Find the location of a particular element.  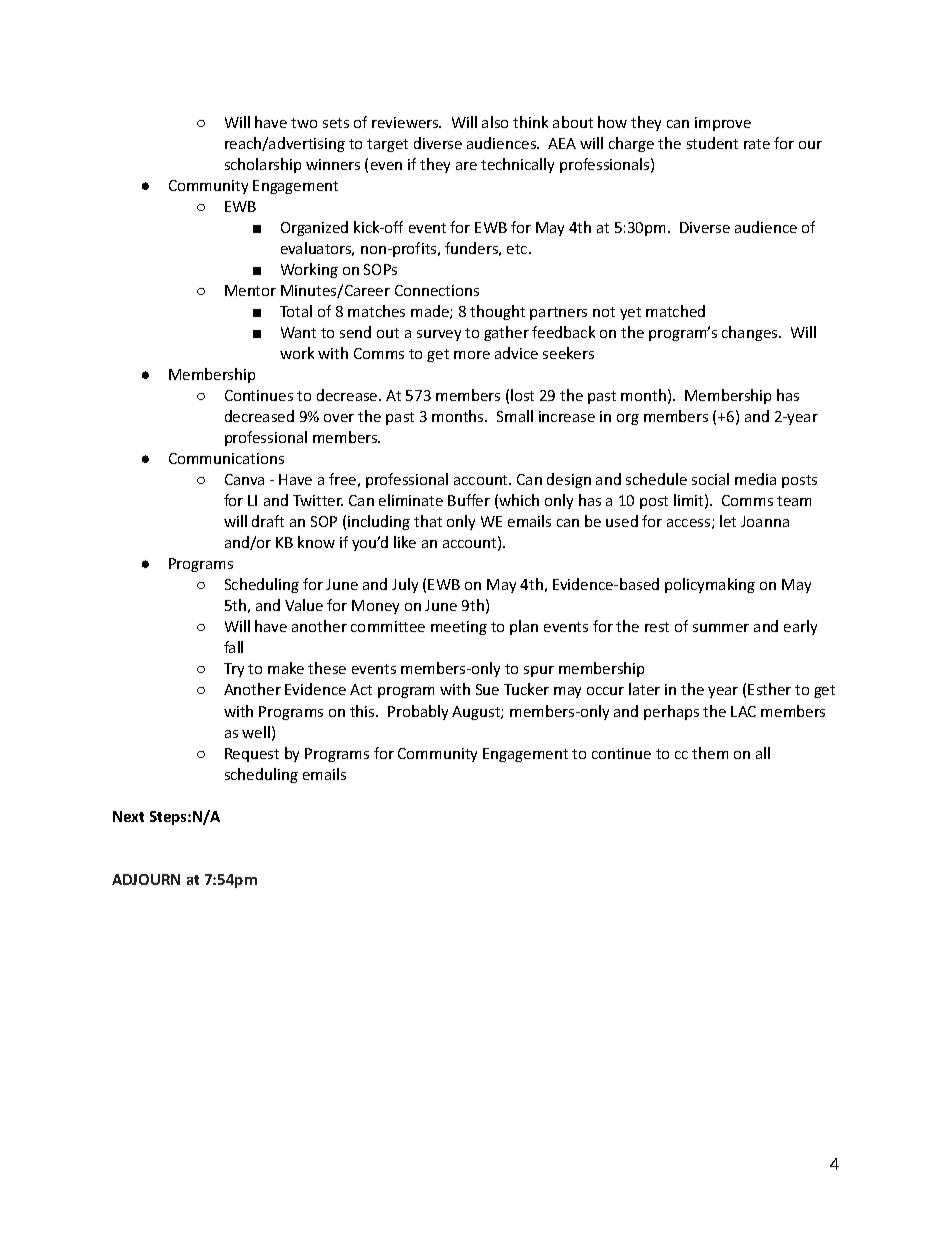

Probably is located at coordinates (418, 712).
